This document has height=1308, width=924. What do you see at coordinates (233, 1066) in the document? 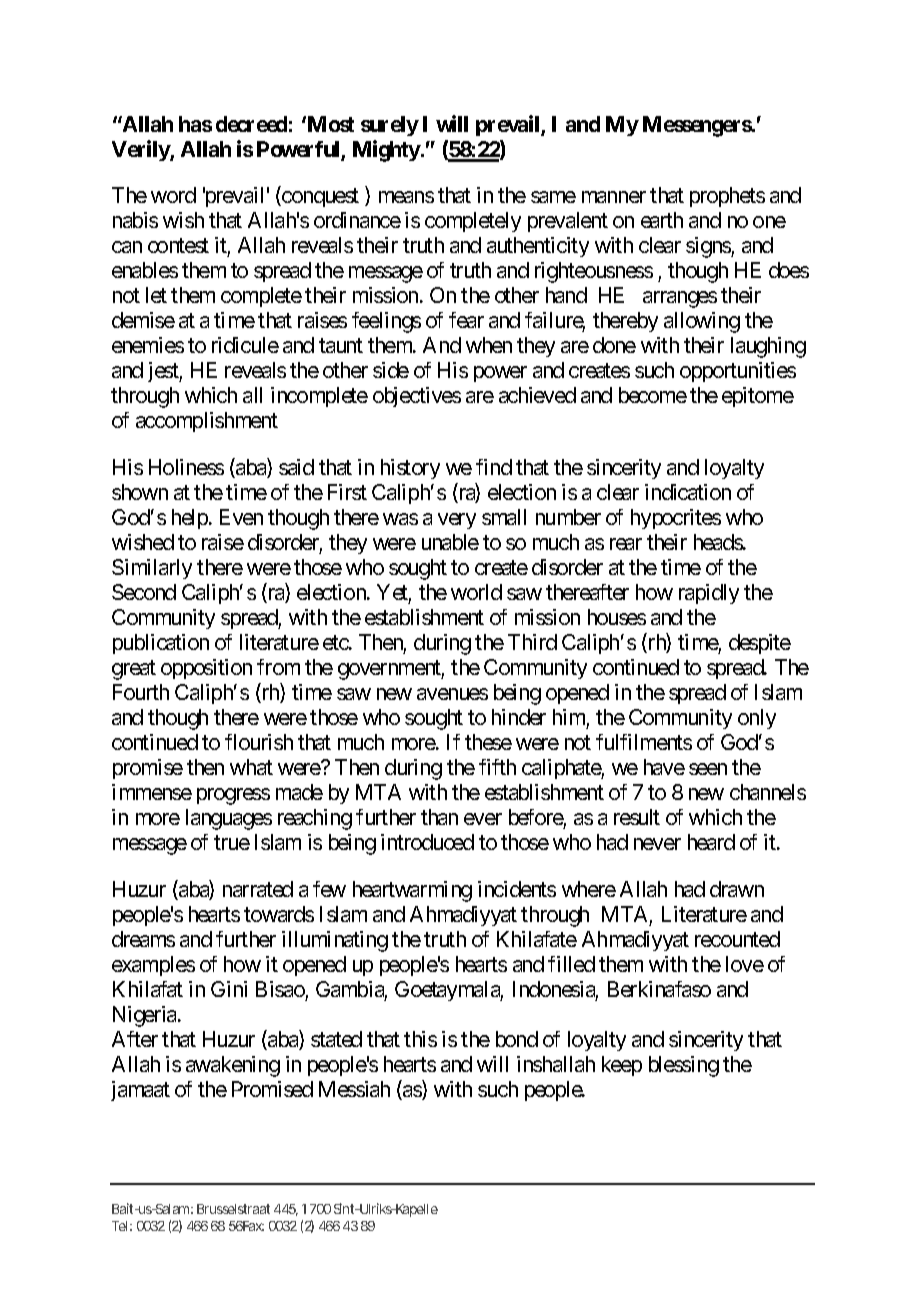
I see `awakening` at bounding box center [233, 1066].
